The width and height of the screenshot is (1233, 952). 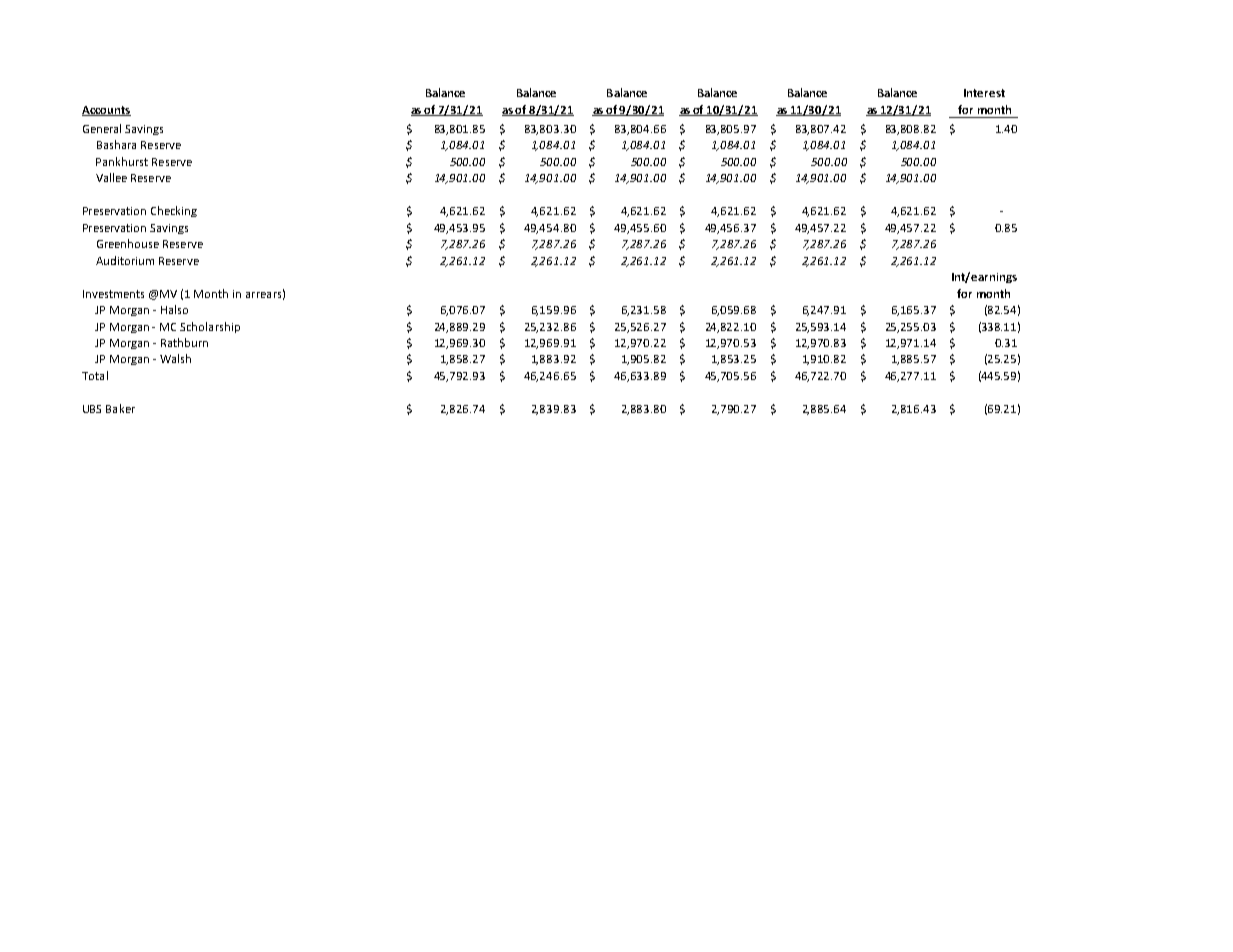 What do you see at coordinates (984, 93) in the screenshot?
I see `Interest` at bounding box center [984, 93].
